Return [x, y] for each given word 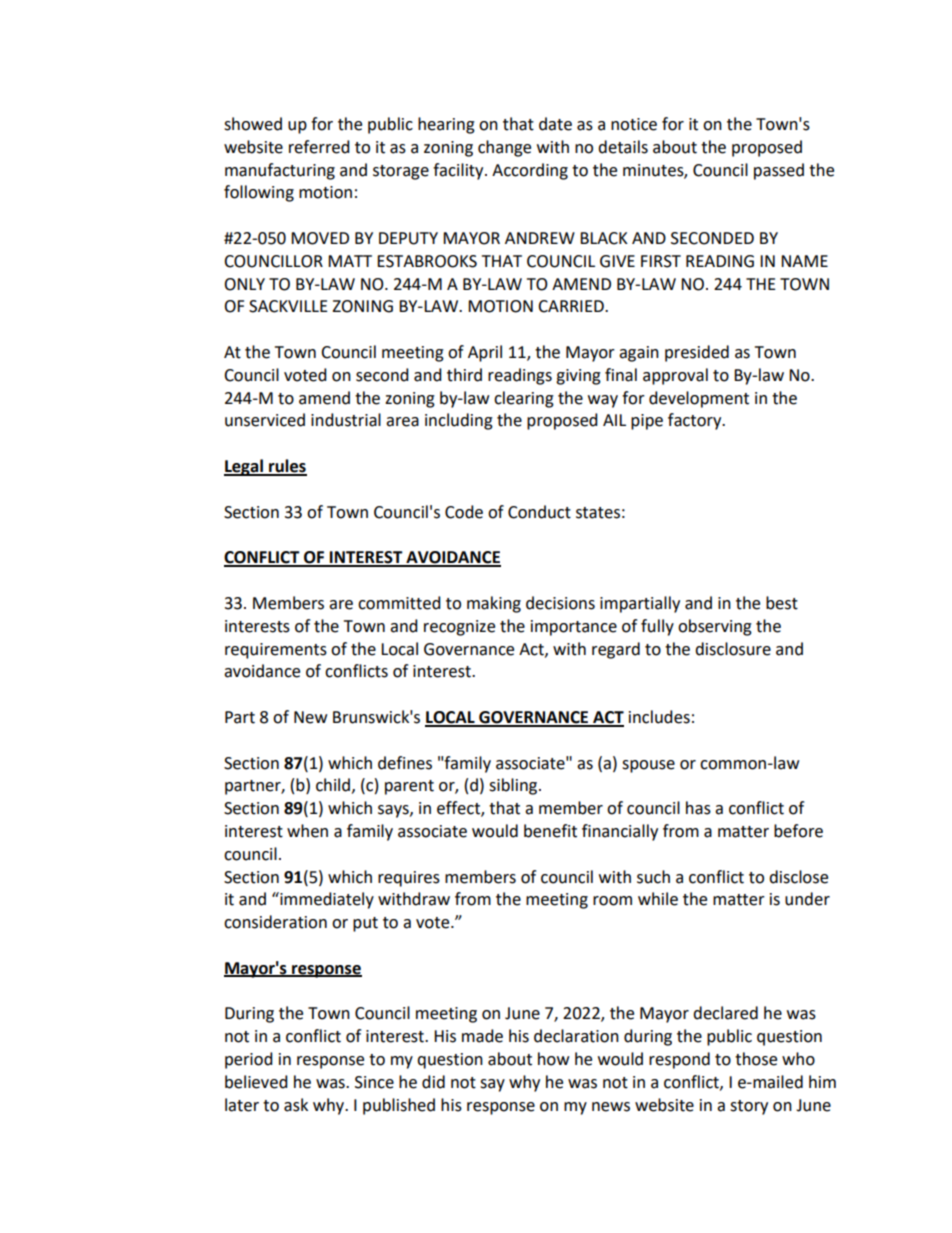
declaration [576, 1036]
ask [296, 1105]
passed [779, 171]
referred [319, 147]
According [530, 171]
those [756, 1059]
